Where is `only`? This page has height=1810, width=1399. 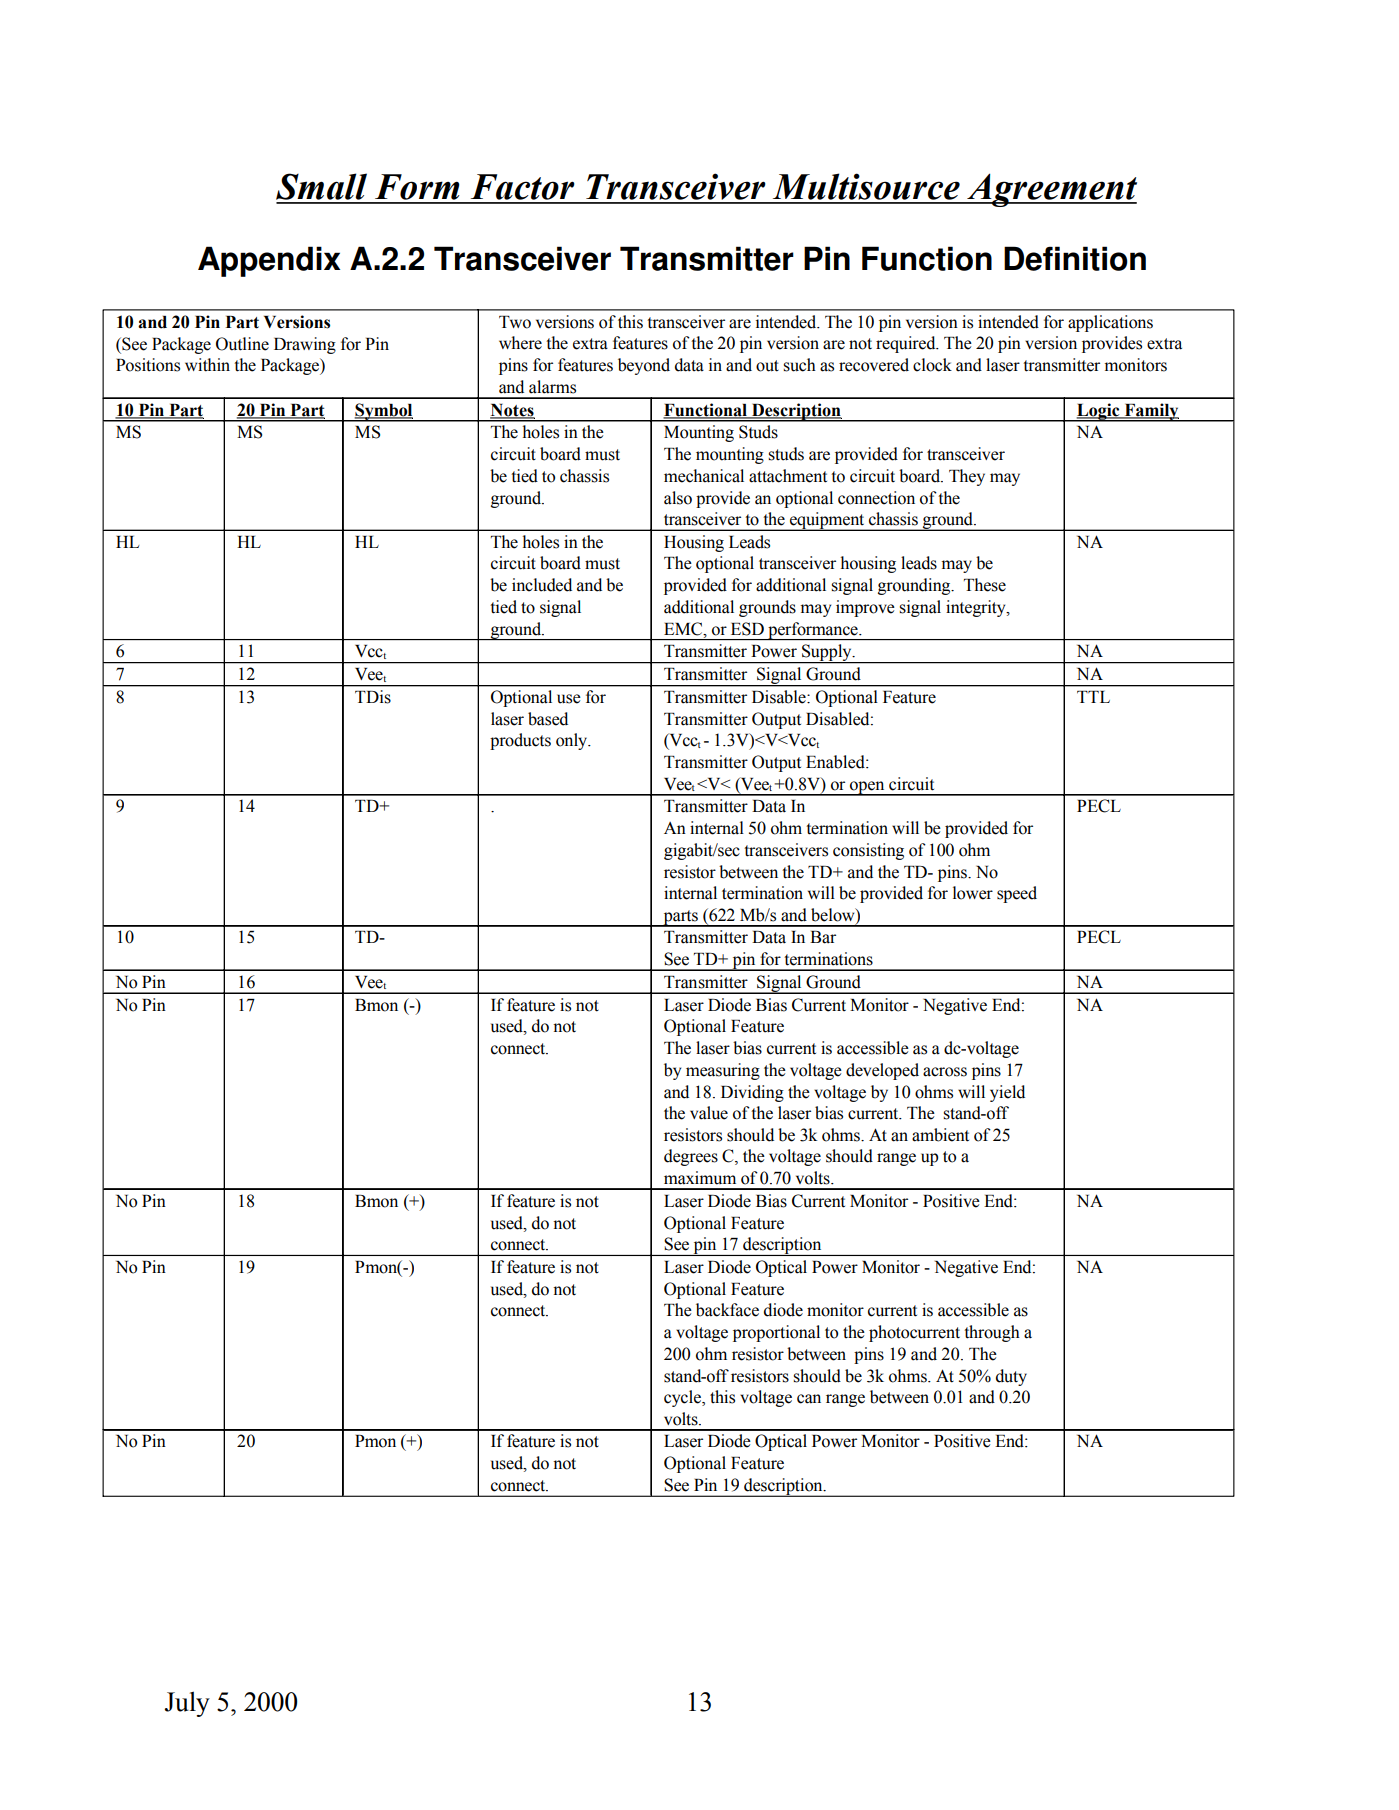
only is located at coordinates (573, 741).
